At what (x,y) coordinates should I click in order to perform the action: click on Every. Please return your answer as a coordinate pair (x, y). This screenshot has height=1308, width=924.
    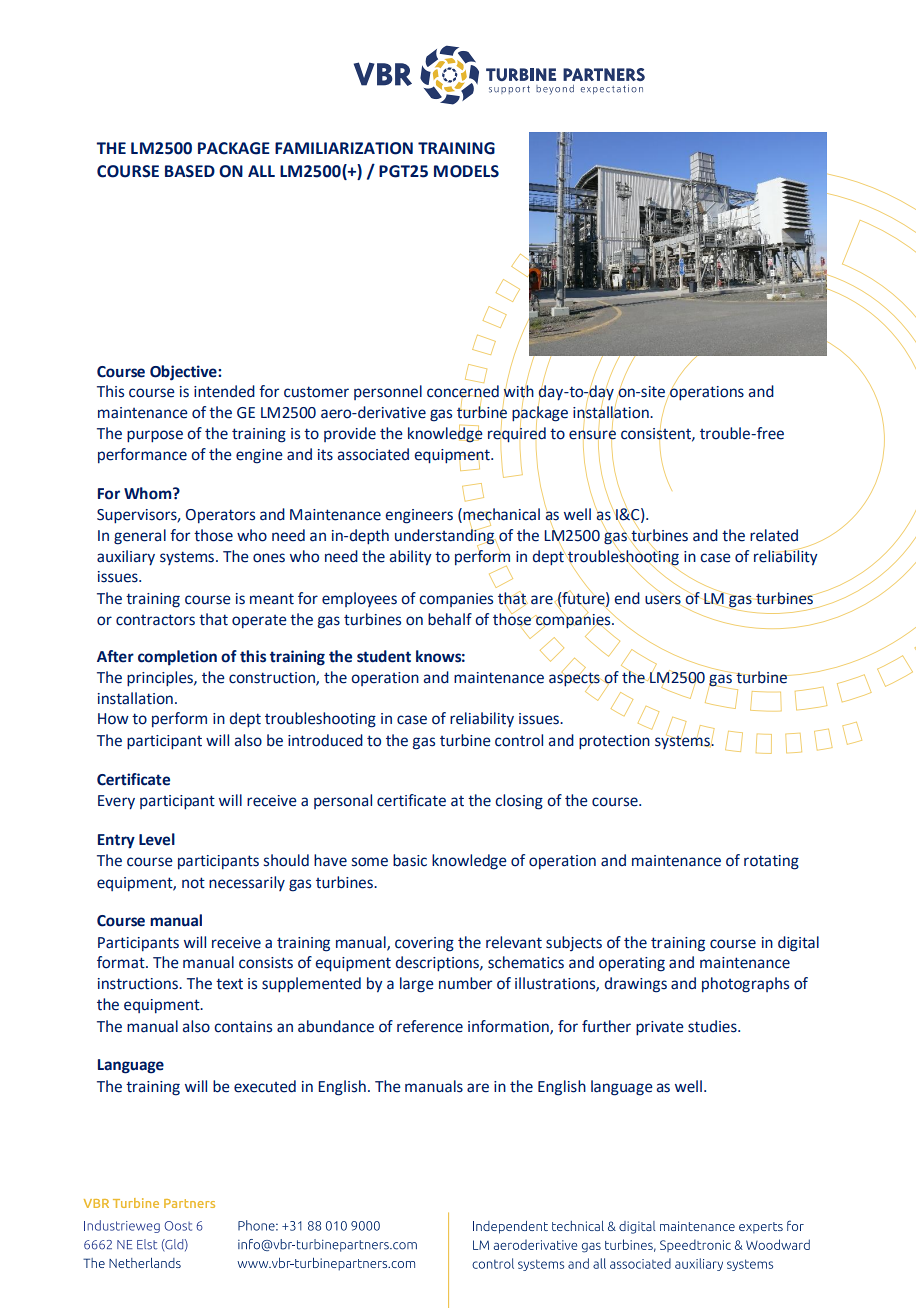
    Looking at the image, I should click on (116, 802).
